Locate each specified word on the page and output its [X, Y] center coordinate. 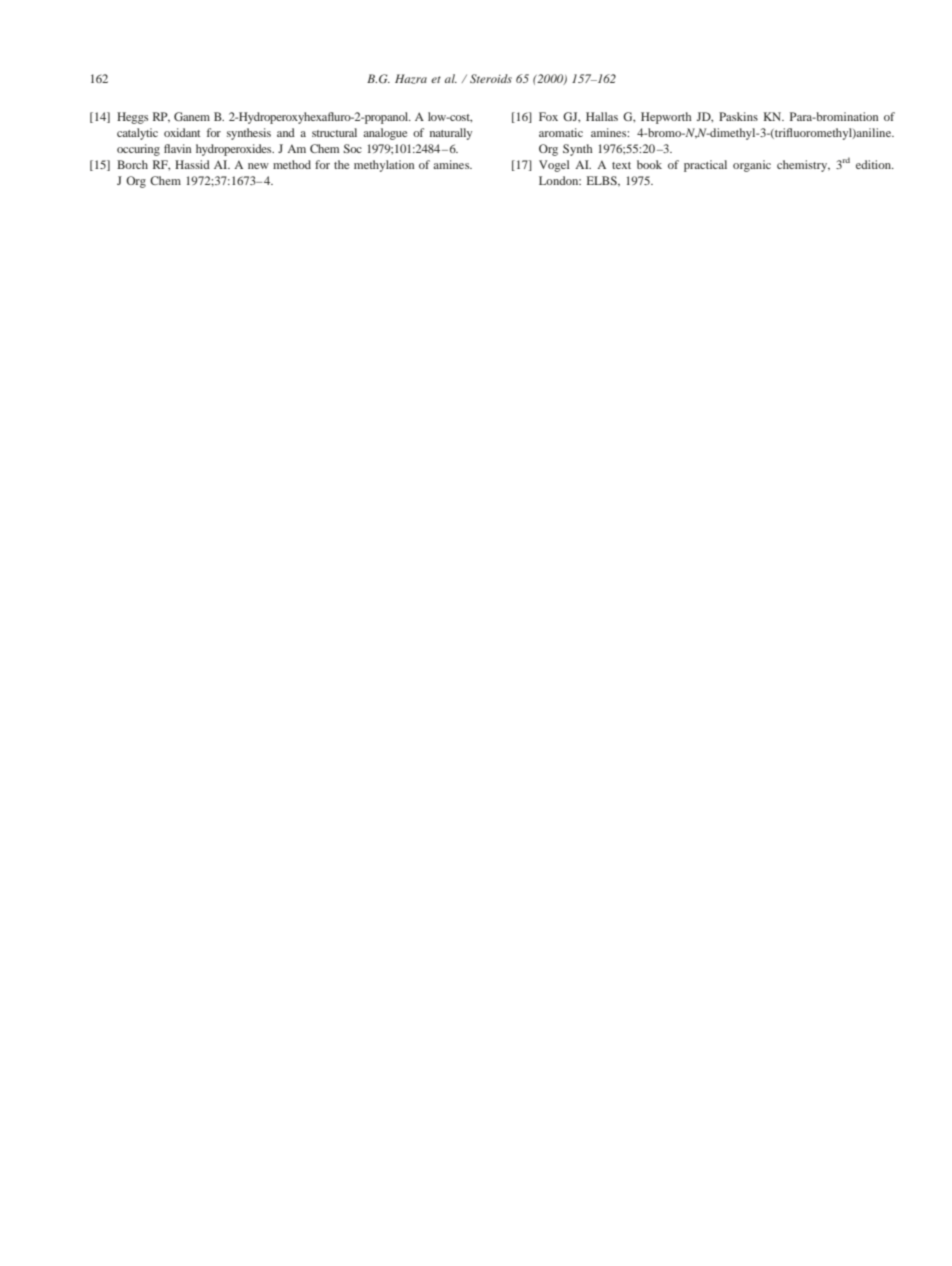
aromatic [561, 132]
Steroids [491, 78]
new [258, 166]
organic [752, 166]
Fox [548, 116]
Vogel [554, 166]
